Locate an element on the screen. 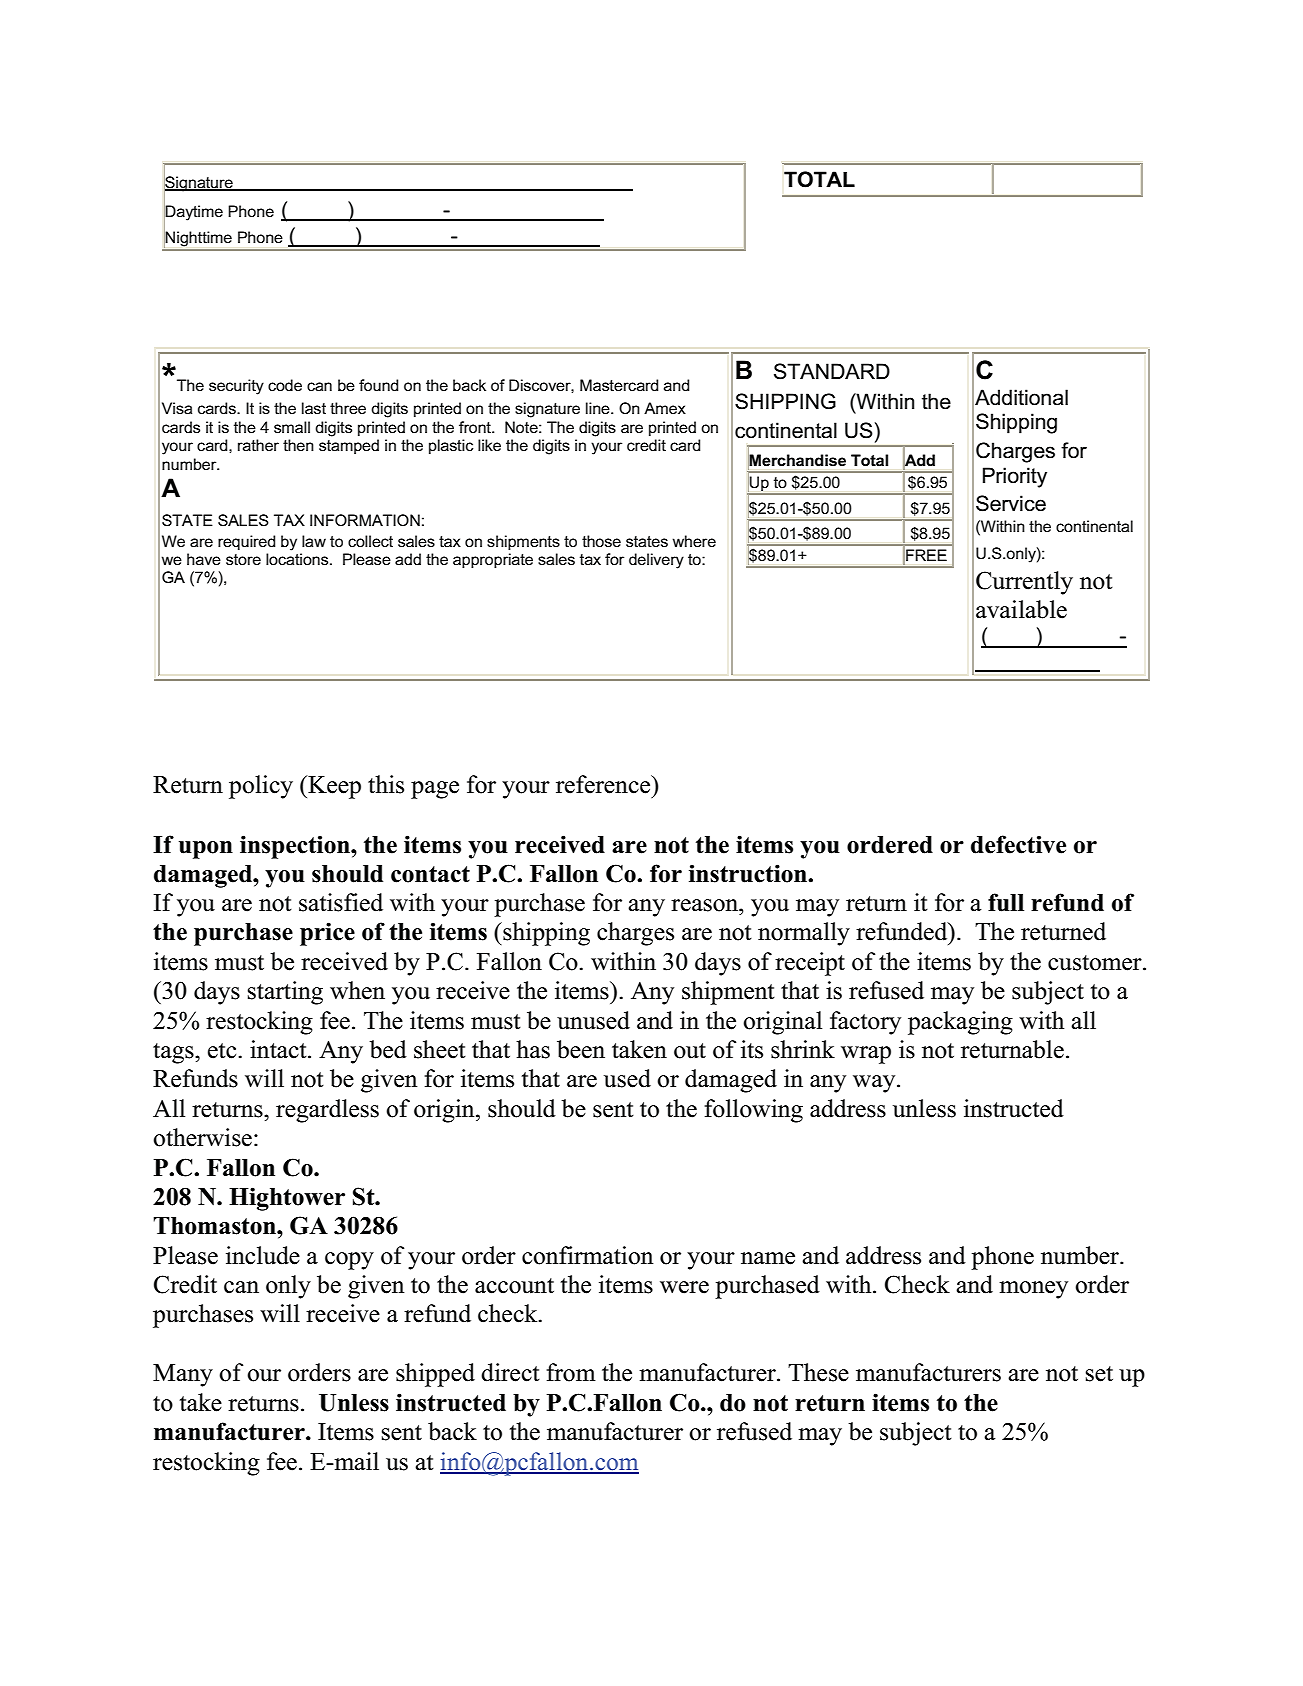 The height and width of the screenshot is (1686, 1303). inspection is located at coordinates (296, 847).
